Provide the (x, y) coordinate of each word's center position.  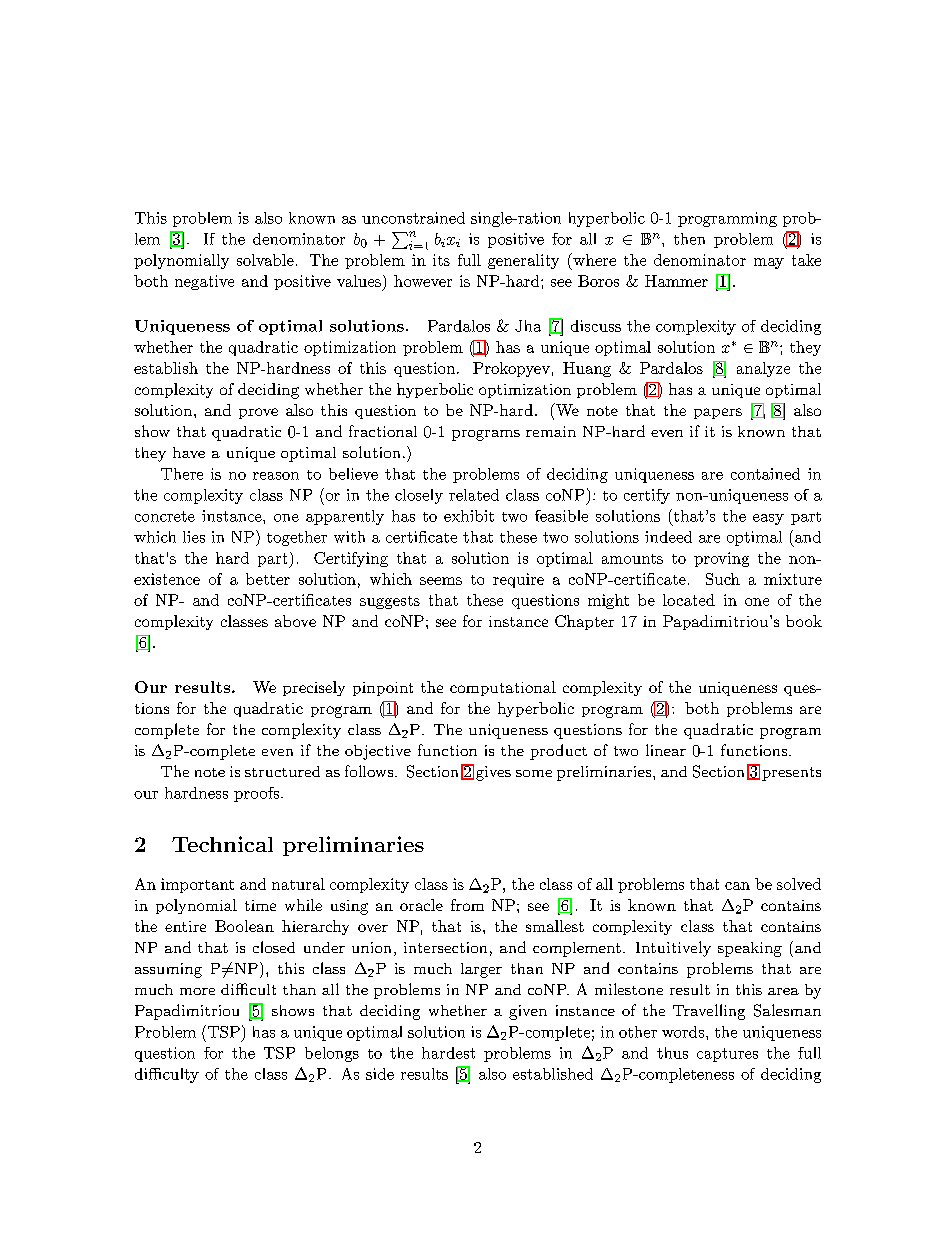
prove (258, 413)
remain (551, 431)
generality (523, 261)
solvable (265, 260)
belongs (332, 1054)
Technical (222, 844)
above (295, 621)
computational (503, 688)
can (737, 886)
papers (718, 413)
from (467, 905)
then (689, 239)
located (689, 600)
